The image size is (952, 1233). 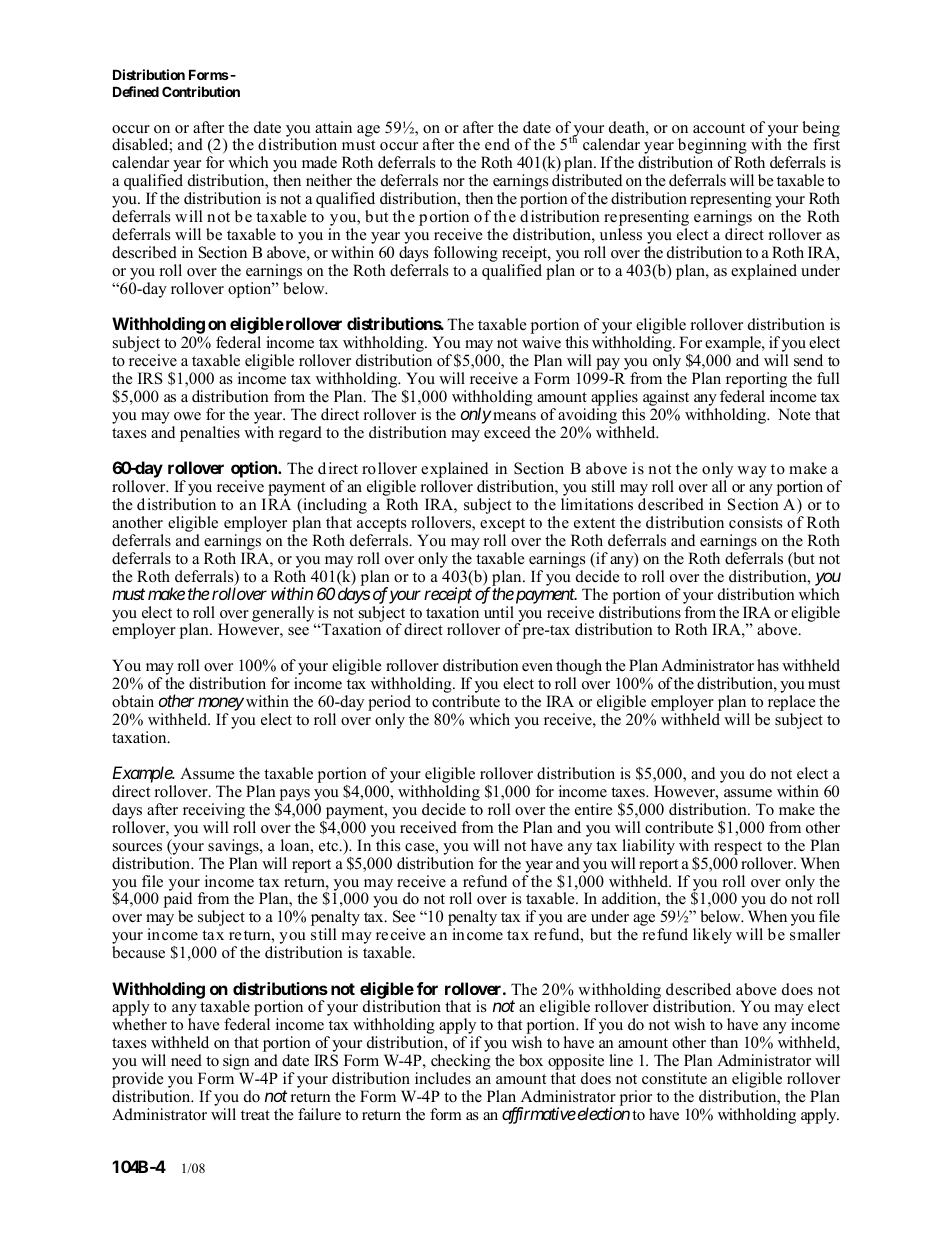 What do you see at coordinates (593, 809) in the screenshot?
I see `entire` at bounding box center [593, 809].
